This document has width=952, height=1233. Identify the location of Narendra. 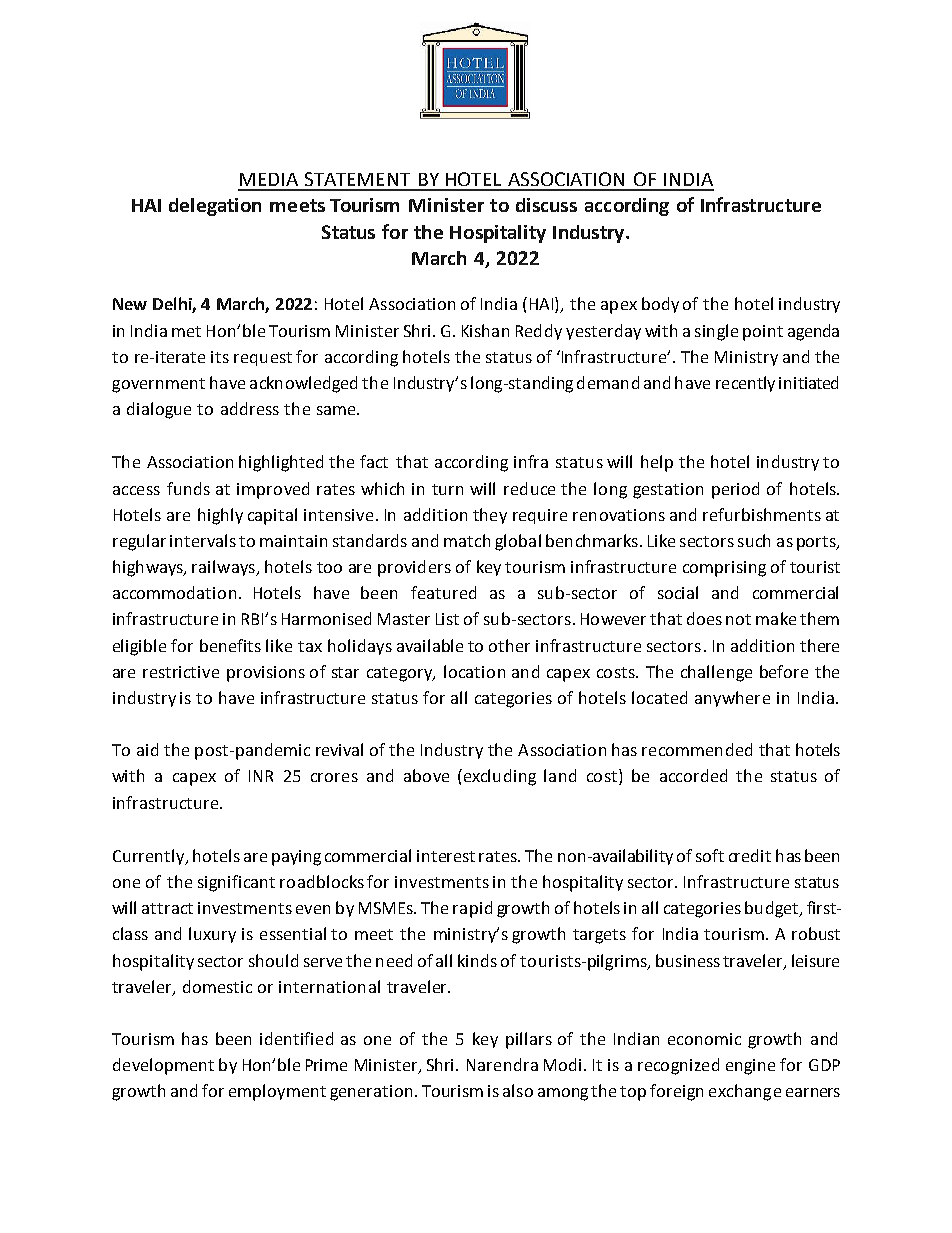
(502, 1064).
